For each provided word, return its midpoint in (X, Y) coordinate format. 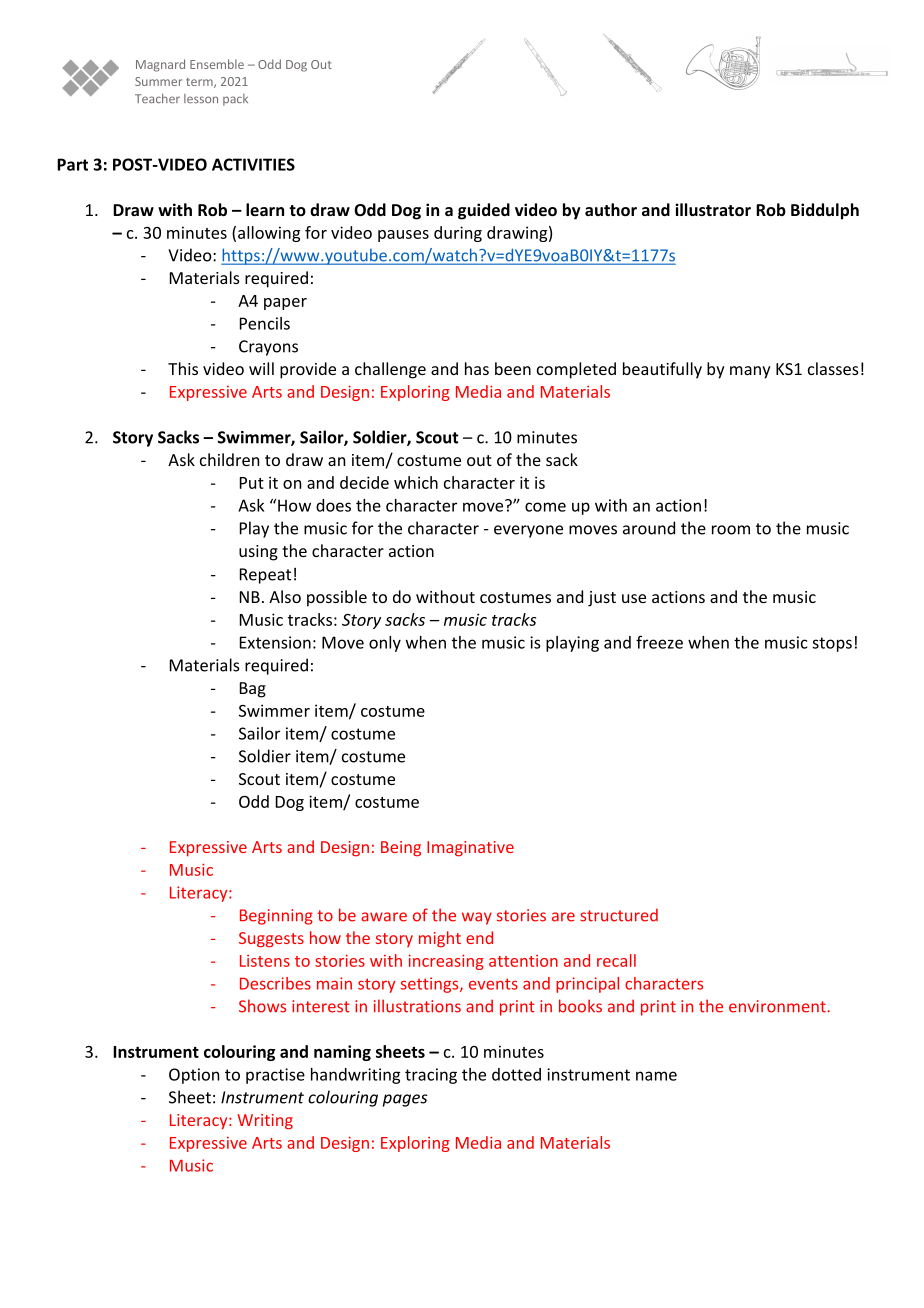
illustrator (713, 209)
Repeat (265, 576)
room (731, 530)
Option (194, 1076)
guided (484, 211)
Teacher (157, 99)
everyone (528, 531)
